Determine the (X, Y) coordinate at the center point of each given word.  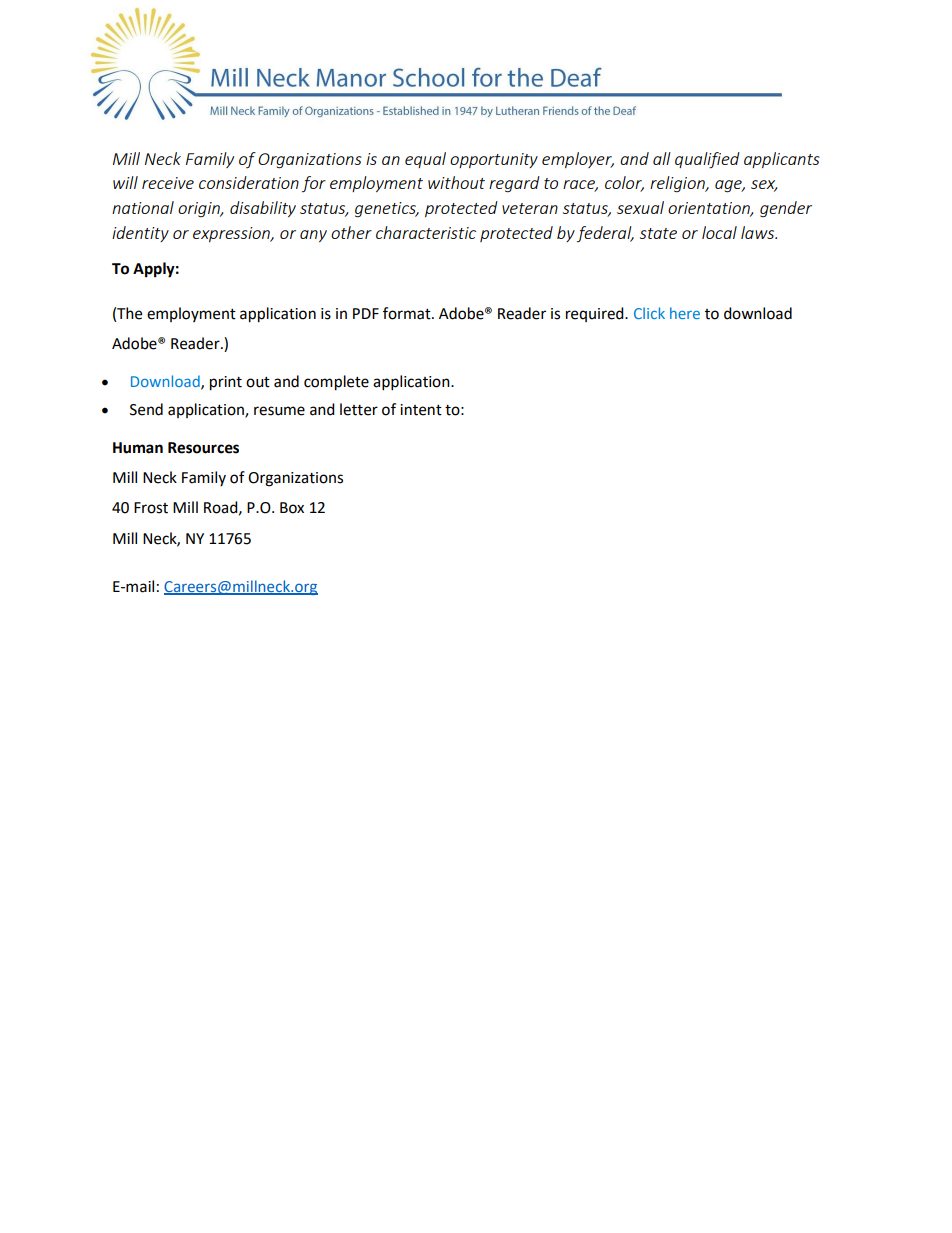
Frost (151, 508)
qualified (707, 160)
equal (425, 160)
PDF (366, 313)
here (685, 313)
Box (292, 508)
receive (168, 183)
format (408, 313)
